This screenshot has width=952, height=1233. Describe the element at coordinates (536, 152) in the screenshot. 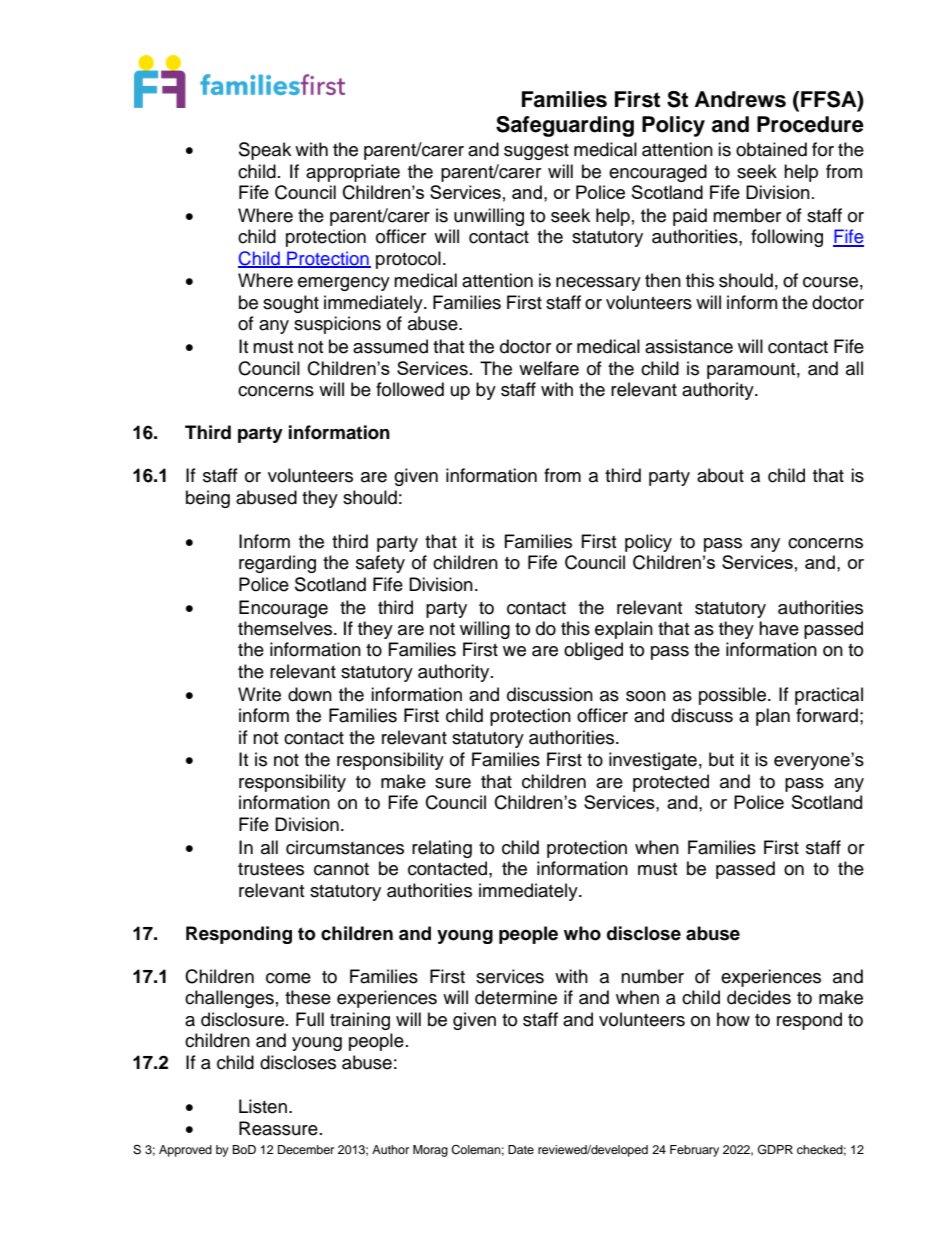

I see `suggest` at that location.
